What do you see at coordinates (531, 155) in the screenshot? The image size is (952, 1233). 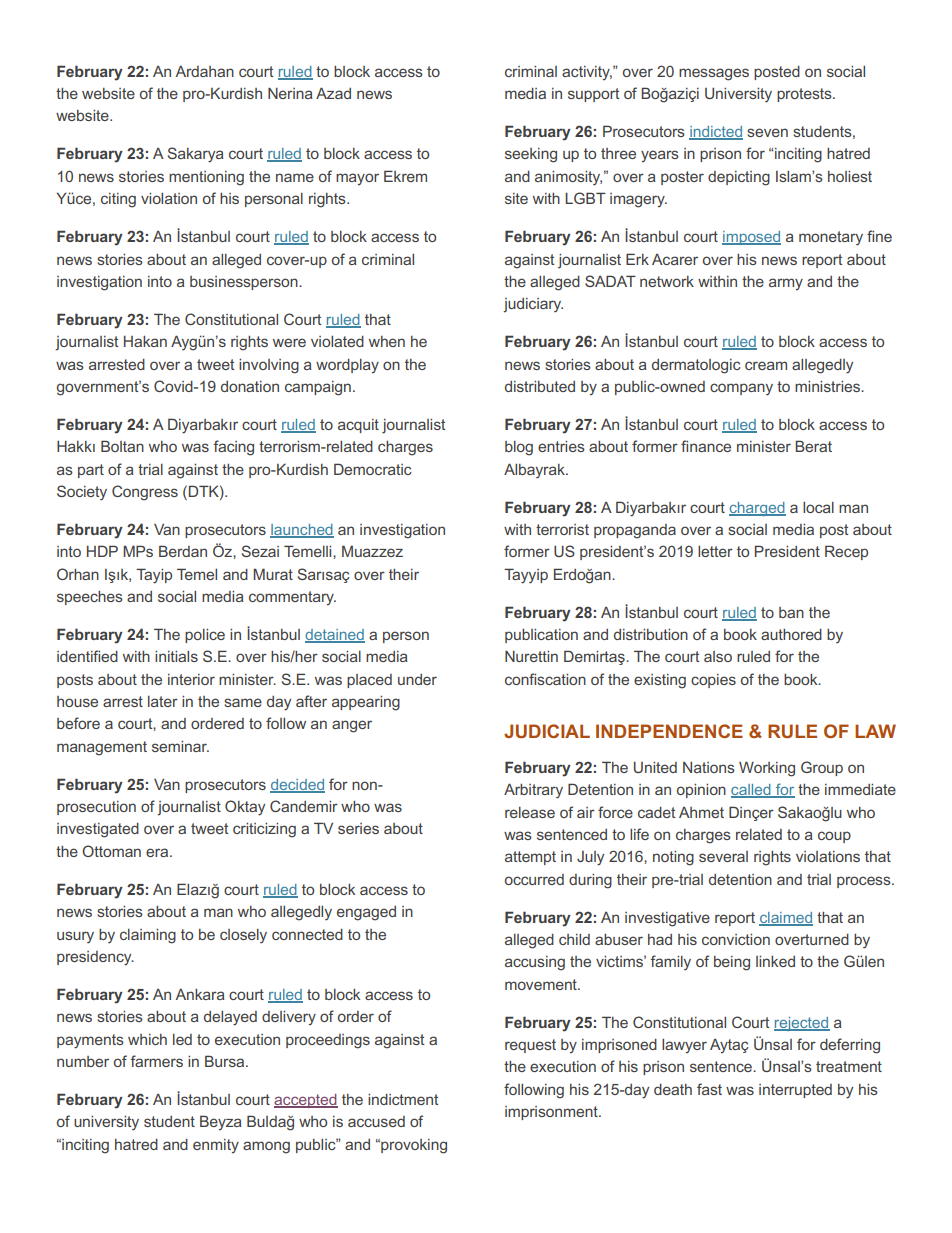 I see `seeking` at bounding box center [531, 155].
